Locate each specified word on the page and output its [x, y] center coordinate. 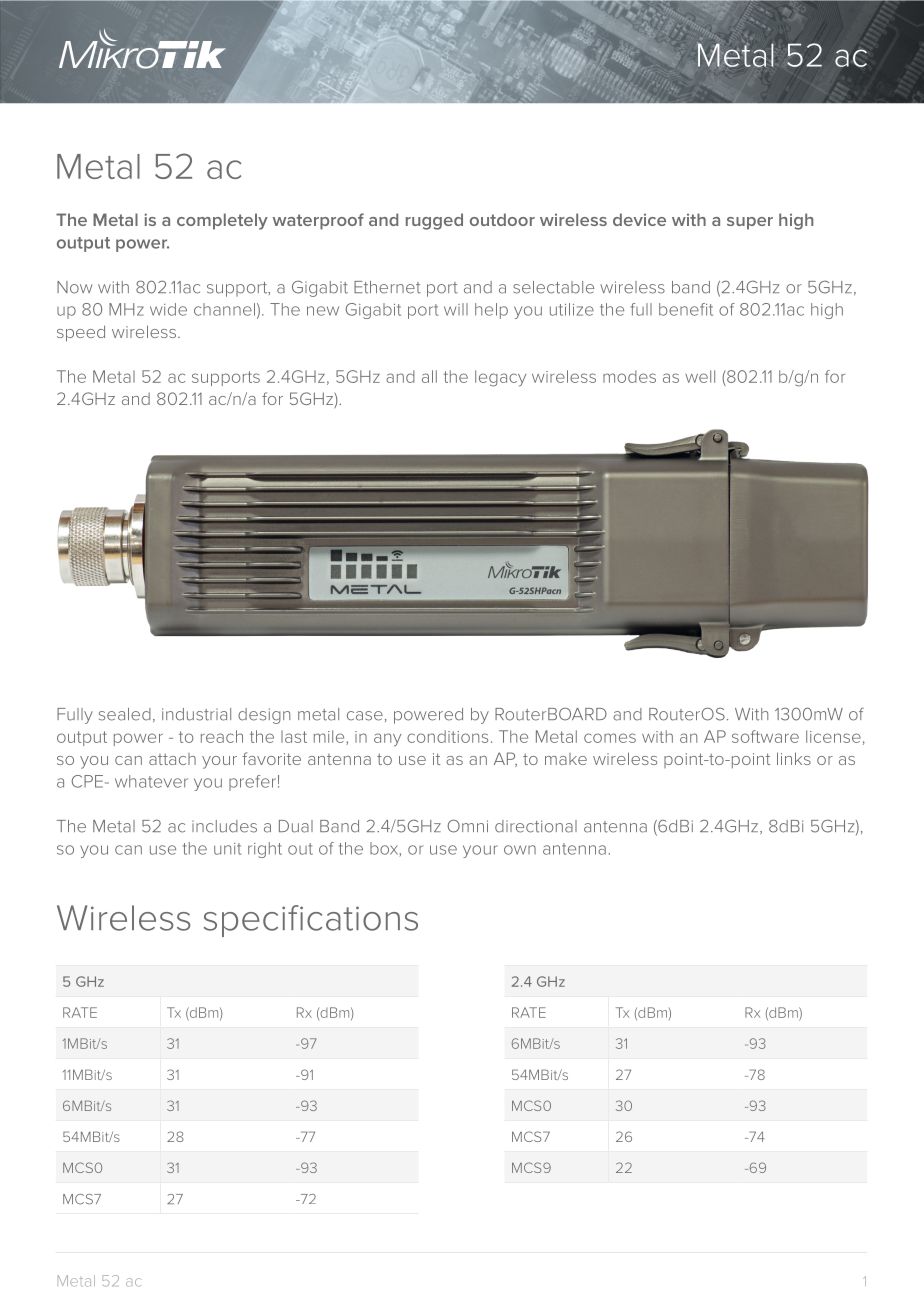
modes [629, 376]
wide [168, 309]
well [700, 376]
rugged [434, 221]
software [765, 736]
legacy [500, 378]
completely [222, 221]
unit [227, 849]
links [794, 758]
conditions [447, 736]
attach [172, 759]
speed [81, 333]
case [365, 716]
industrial [196, 714]
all [429, 376]
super [750, 223]
